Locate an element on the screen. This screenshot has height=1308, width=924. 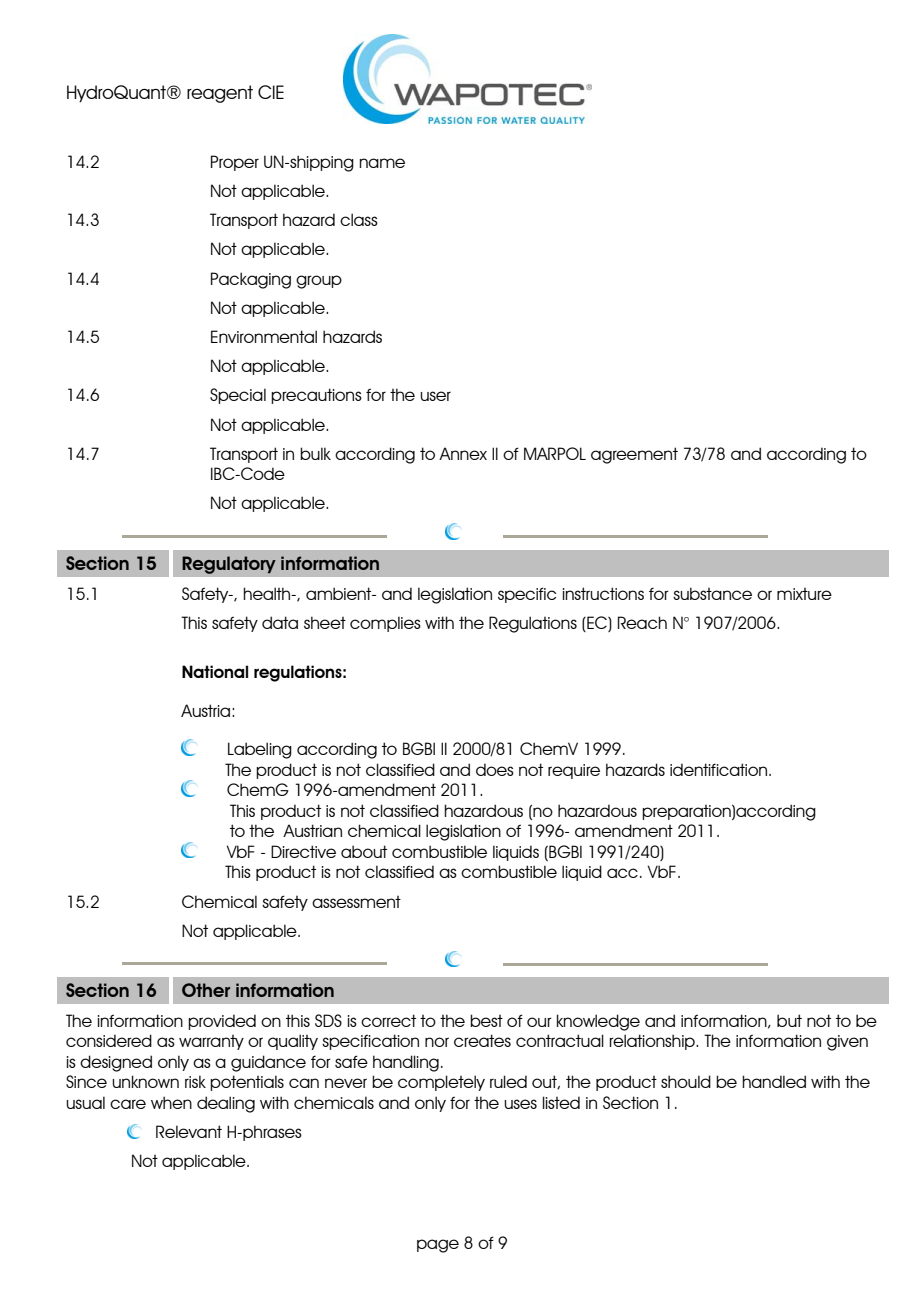
mixture is located at coordinates (804, 594).
